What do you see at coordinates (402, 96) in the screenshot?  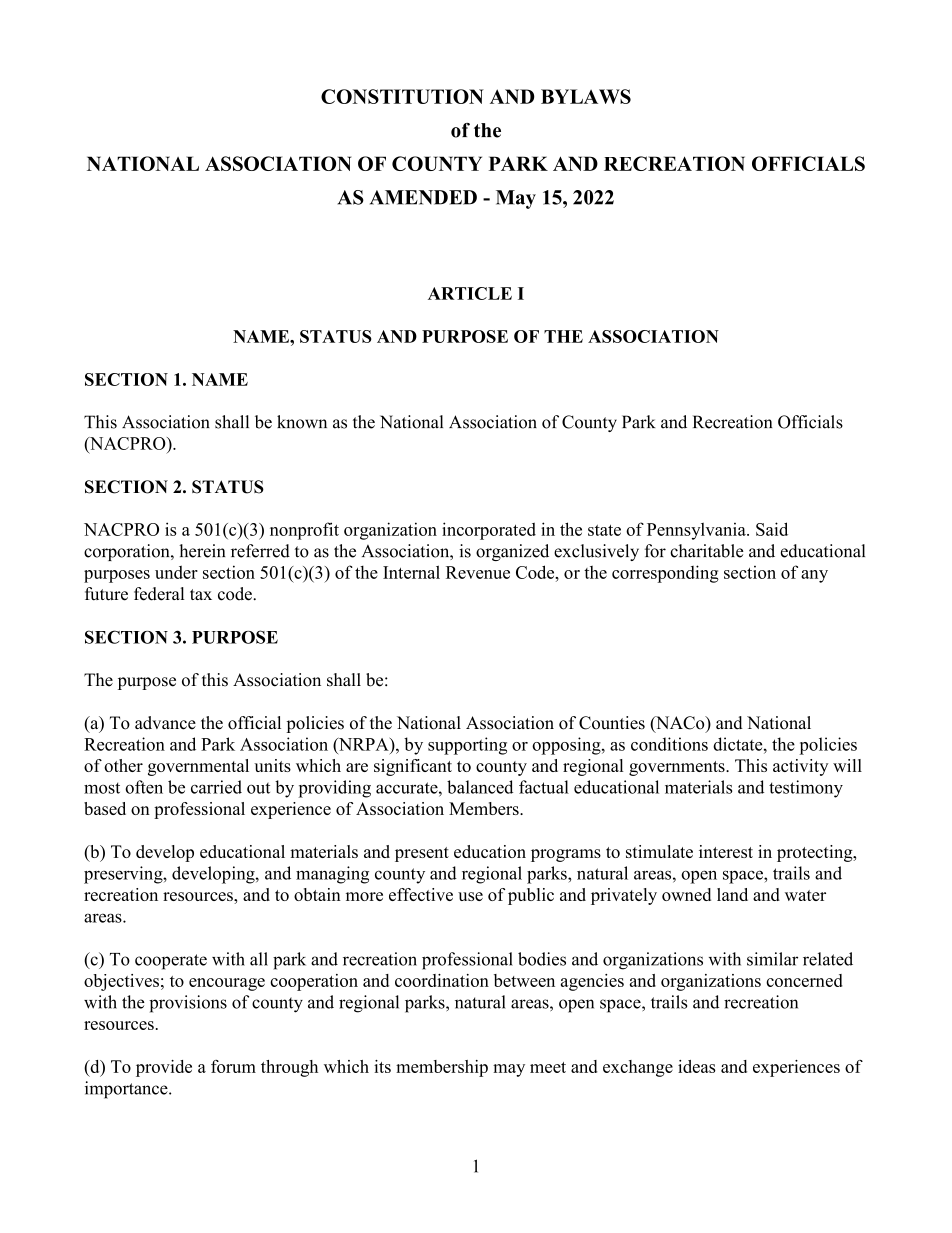 I see `CONSTITUTION` at bounding box center [402, 96].
